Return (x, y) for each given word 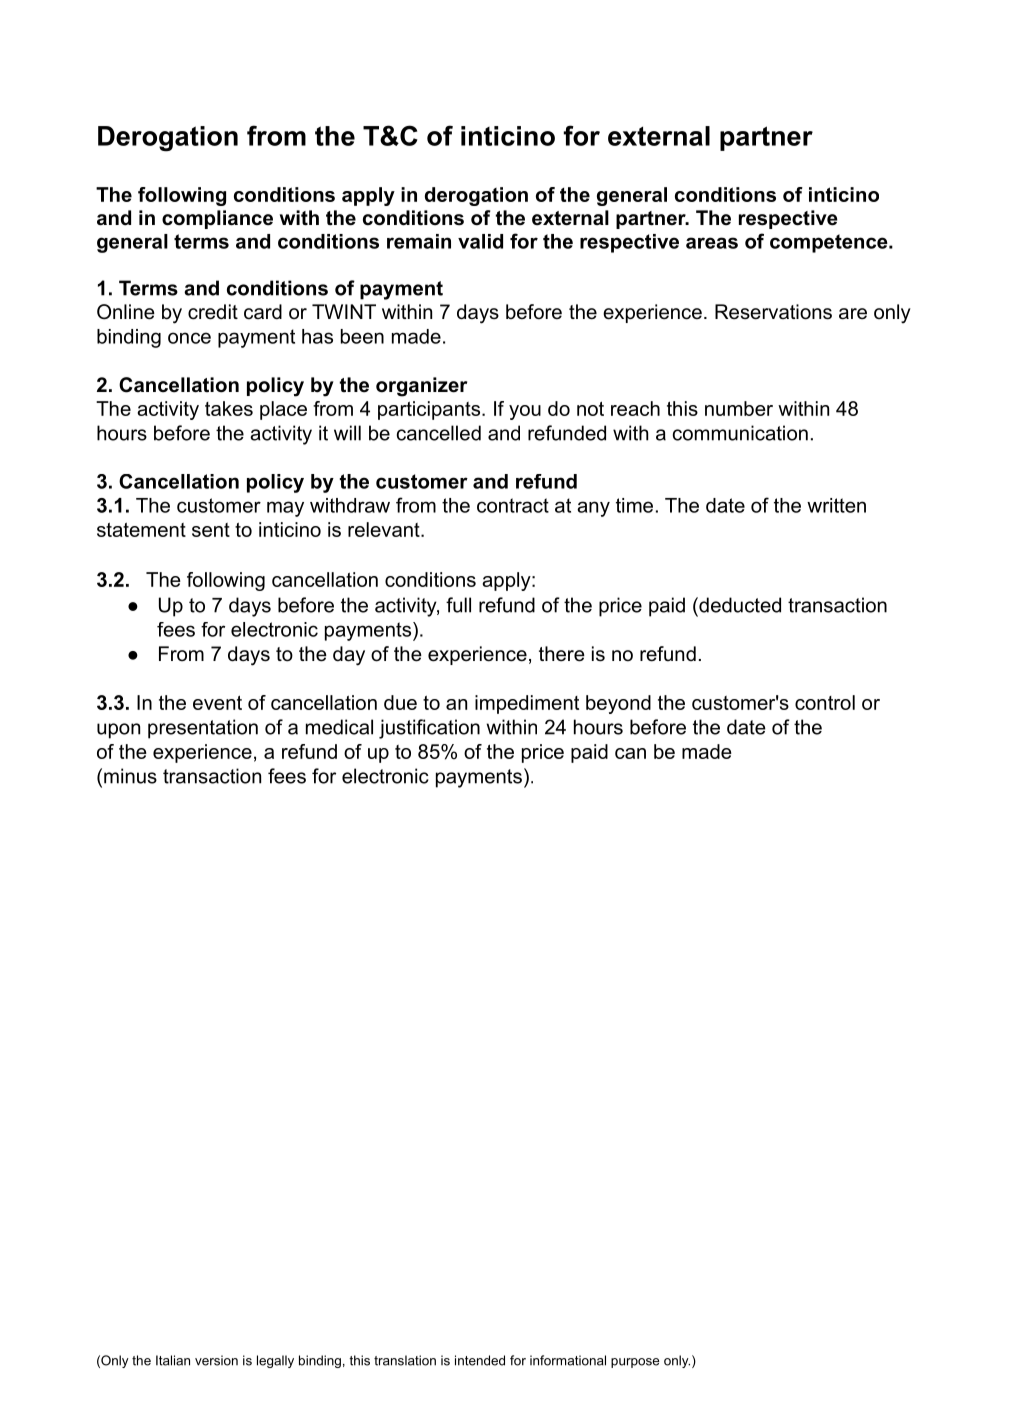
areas (712, 243)
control (825, 702)
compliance (217, 219)
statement (141, 530)
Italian (173, 1360)
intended (480, 1360)
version (216, 1360)
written (836, 505)
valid (480, 241)
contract (513, 505)
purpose (635, 1363)
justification (429, 729)
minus (130, 776)
